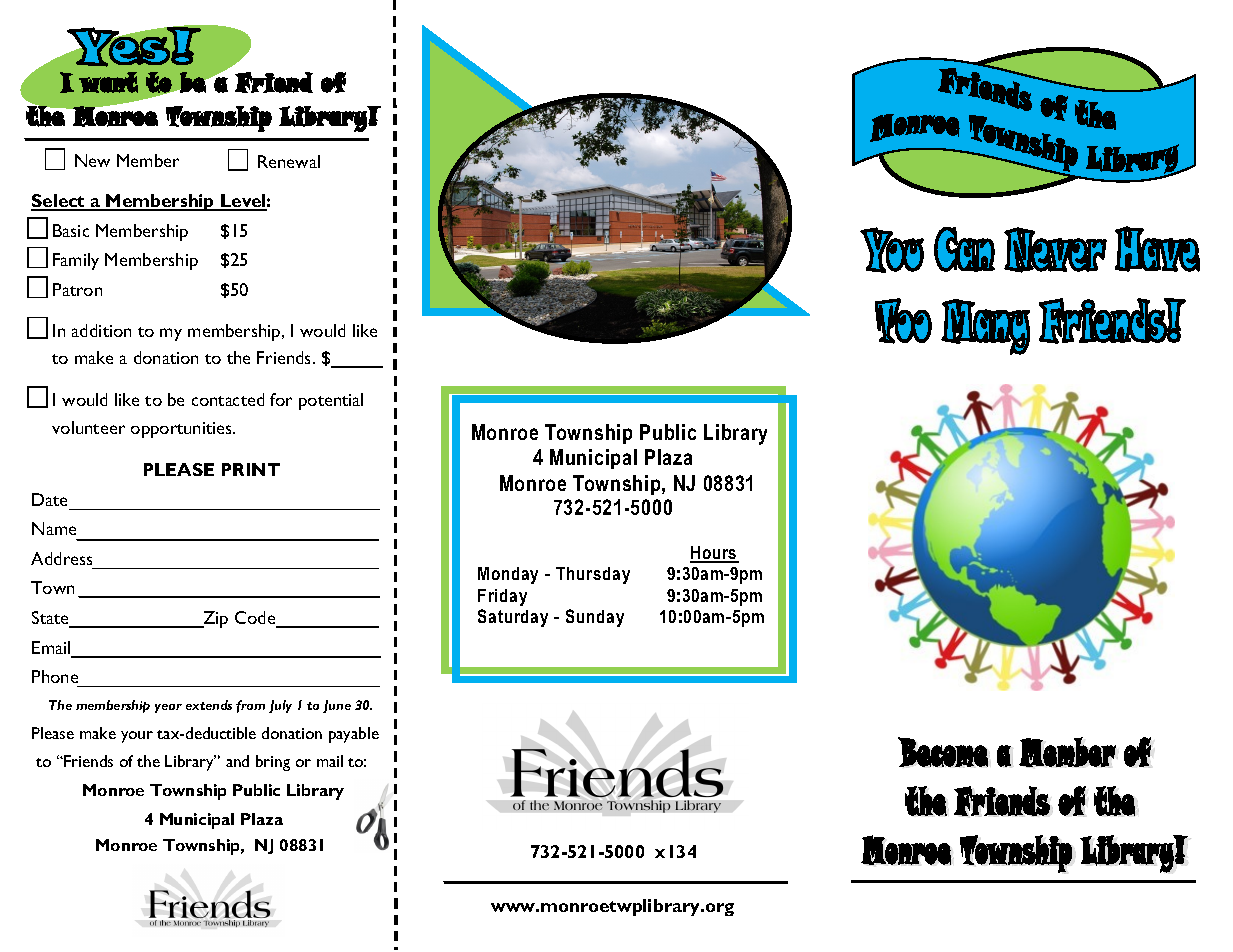  Describe the element at coordinates (354, 735) in the document. I see `payable` at that location.
